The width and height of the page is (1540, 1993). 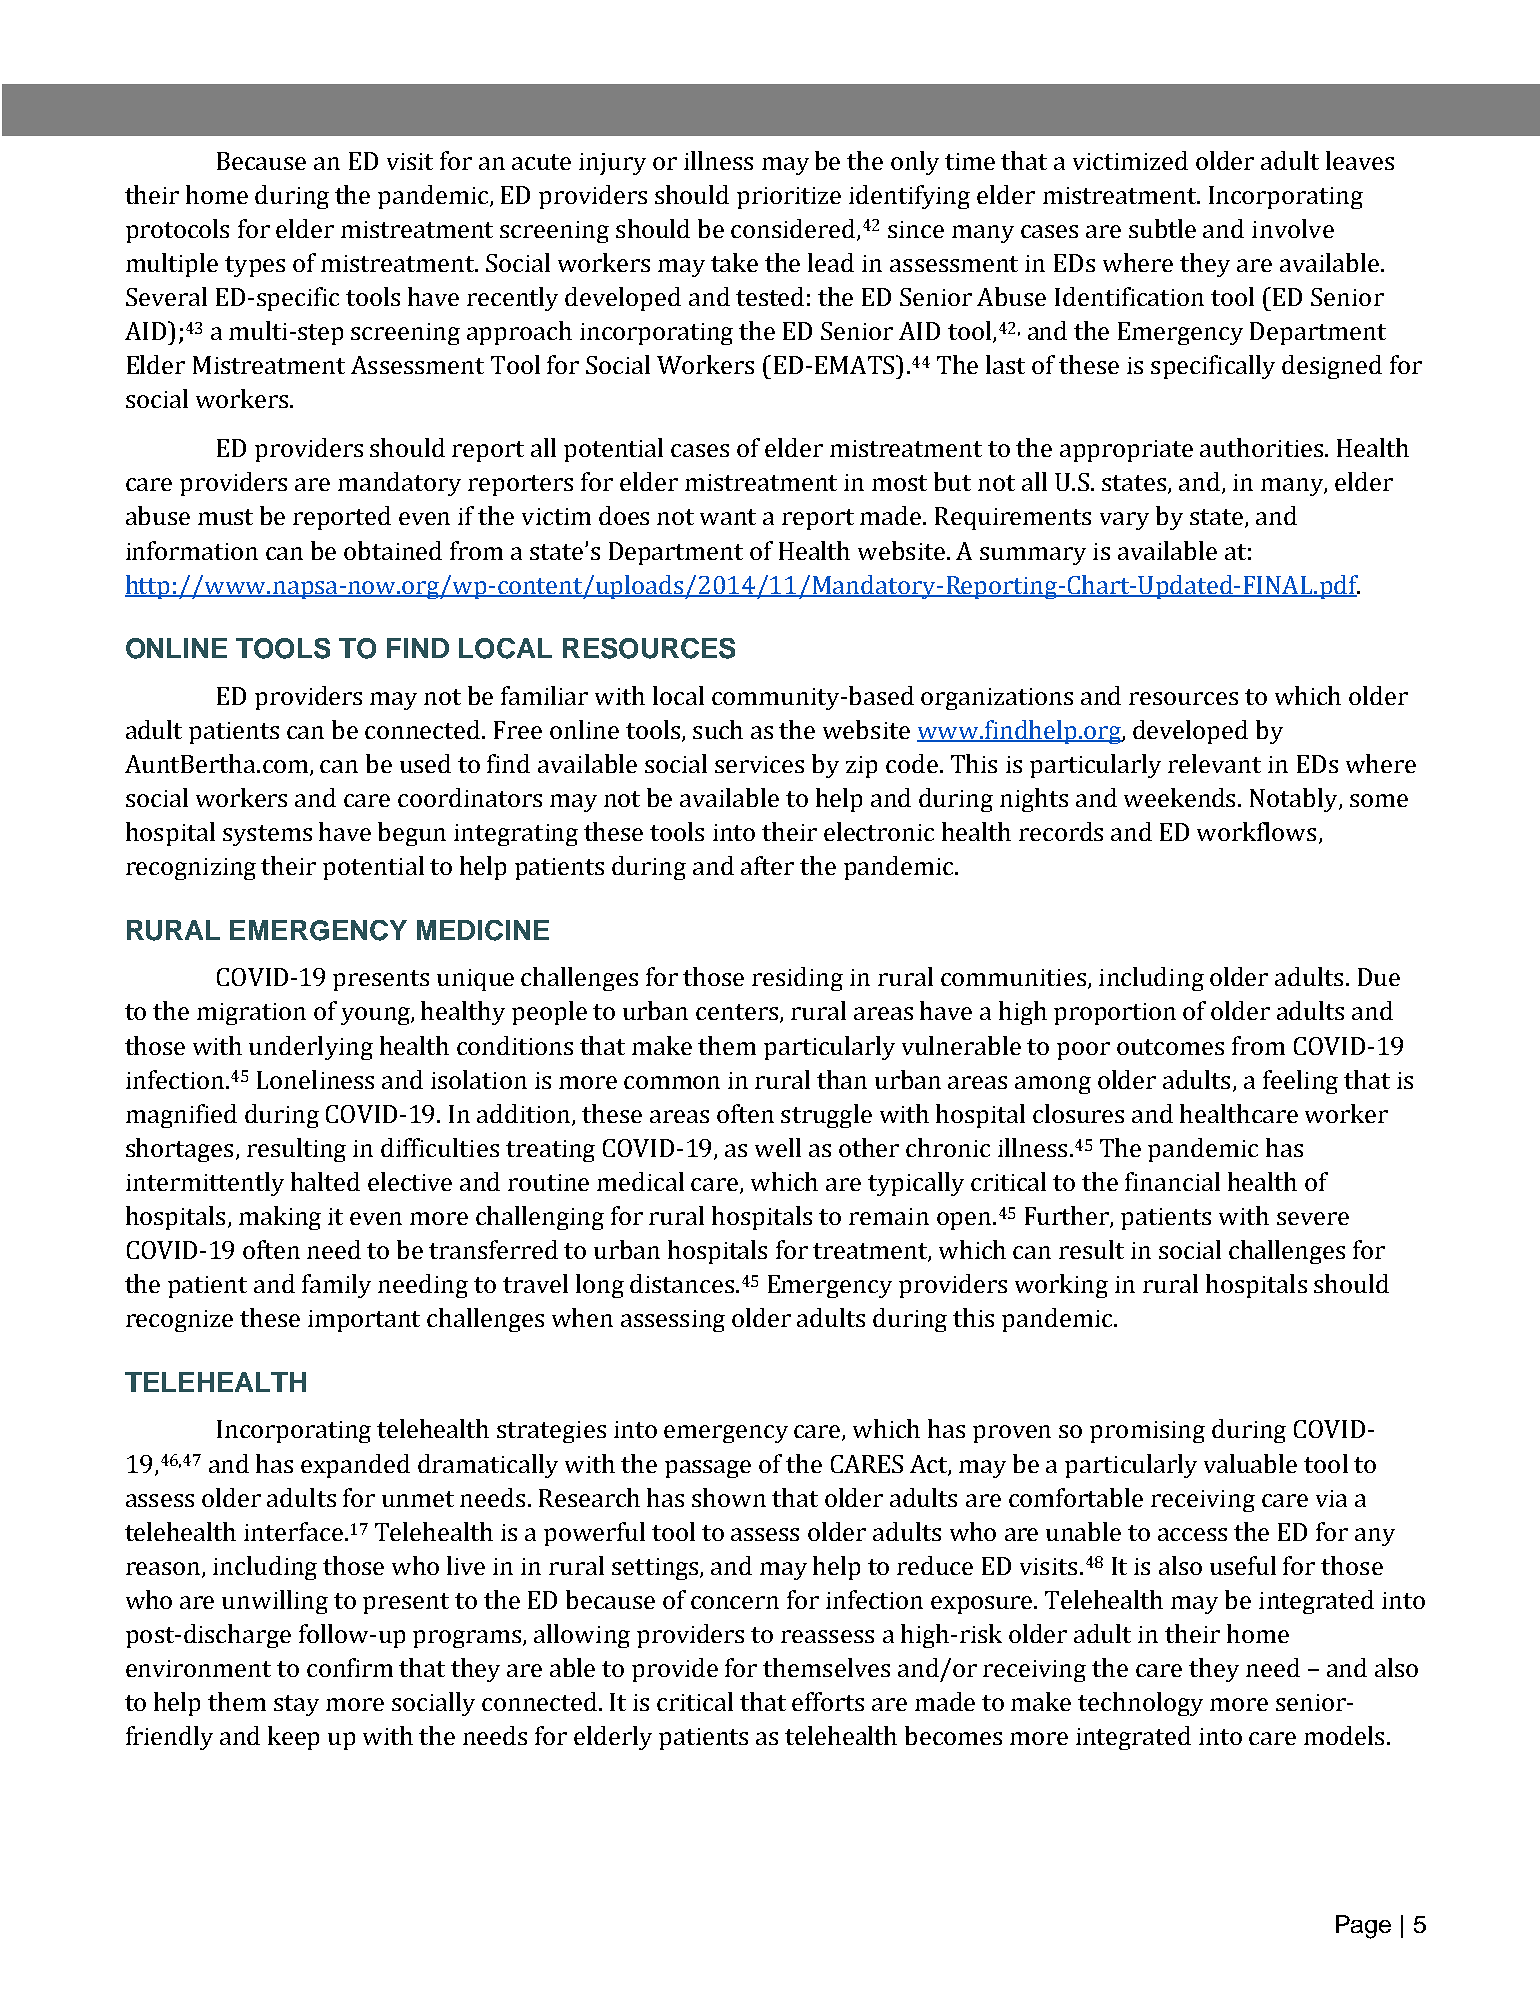 I want to click on prioritize, so click(x=789, y=198).
